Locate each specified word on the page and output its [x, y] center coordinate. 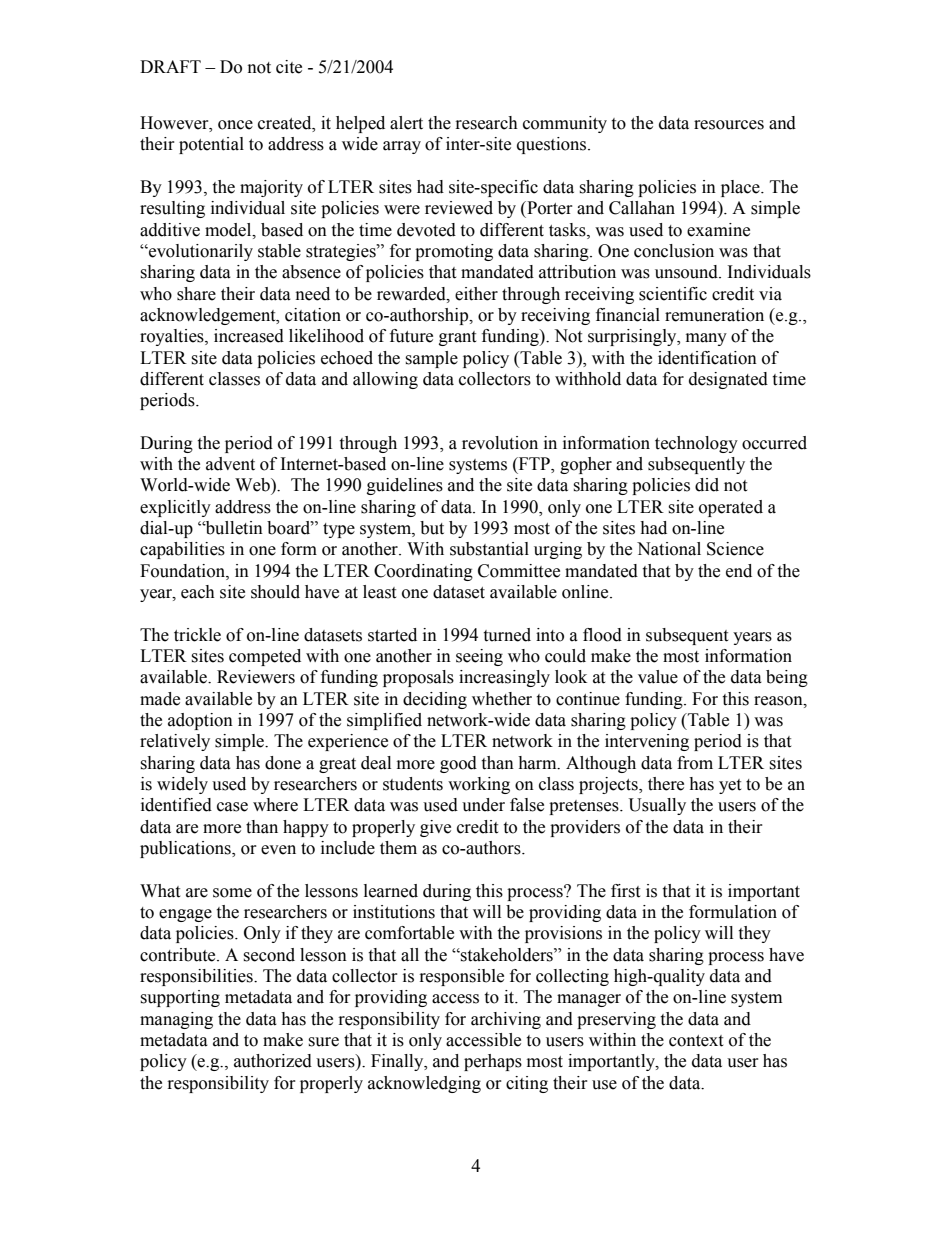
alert [406, 123]
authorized [273, 1061]
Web [253, 485]
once [235, 125]
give [435, 828]
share [196, 294]
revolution [500, 443]
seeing [479, 657]
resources [729, 125]
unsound [687, 272]
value [658, 677]
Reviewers [256, 677]
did [707, 485]
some [232, 893]
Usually [657, 806]
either [476, 294]
